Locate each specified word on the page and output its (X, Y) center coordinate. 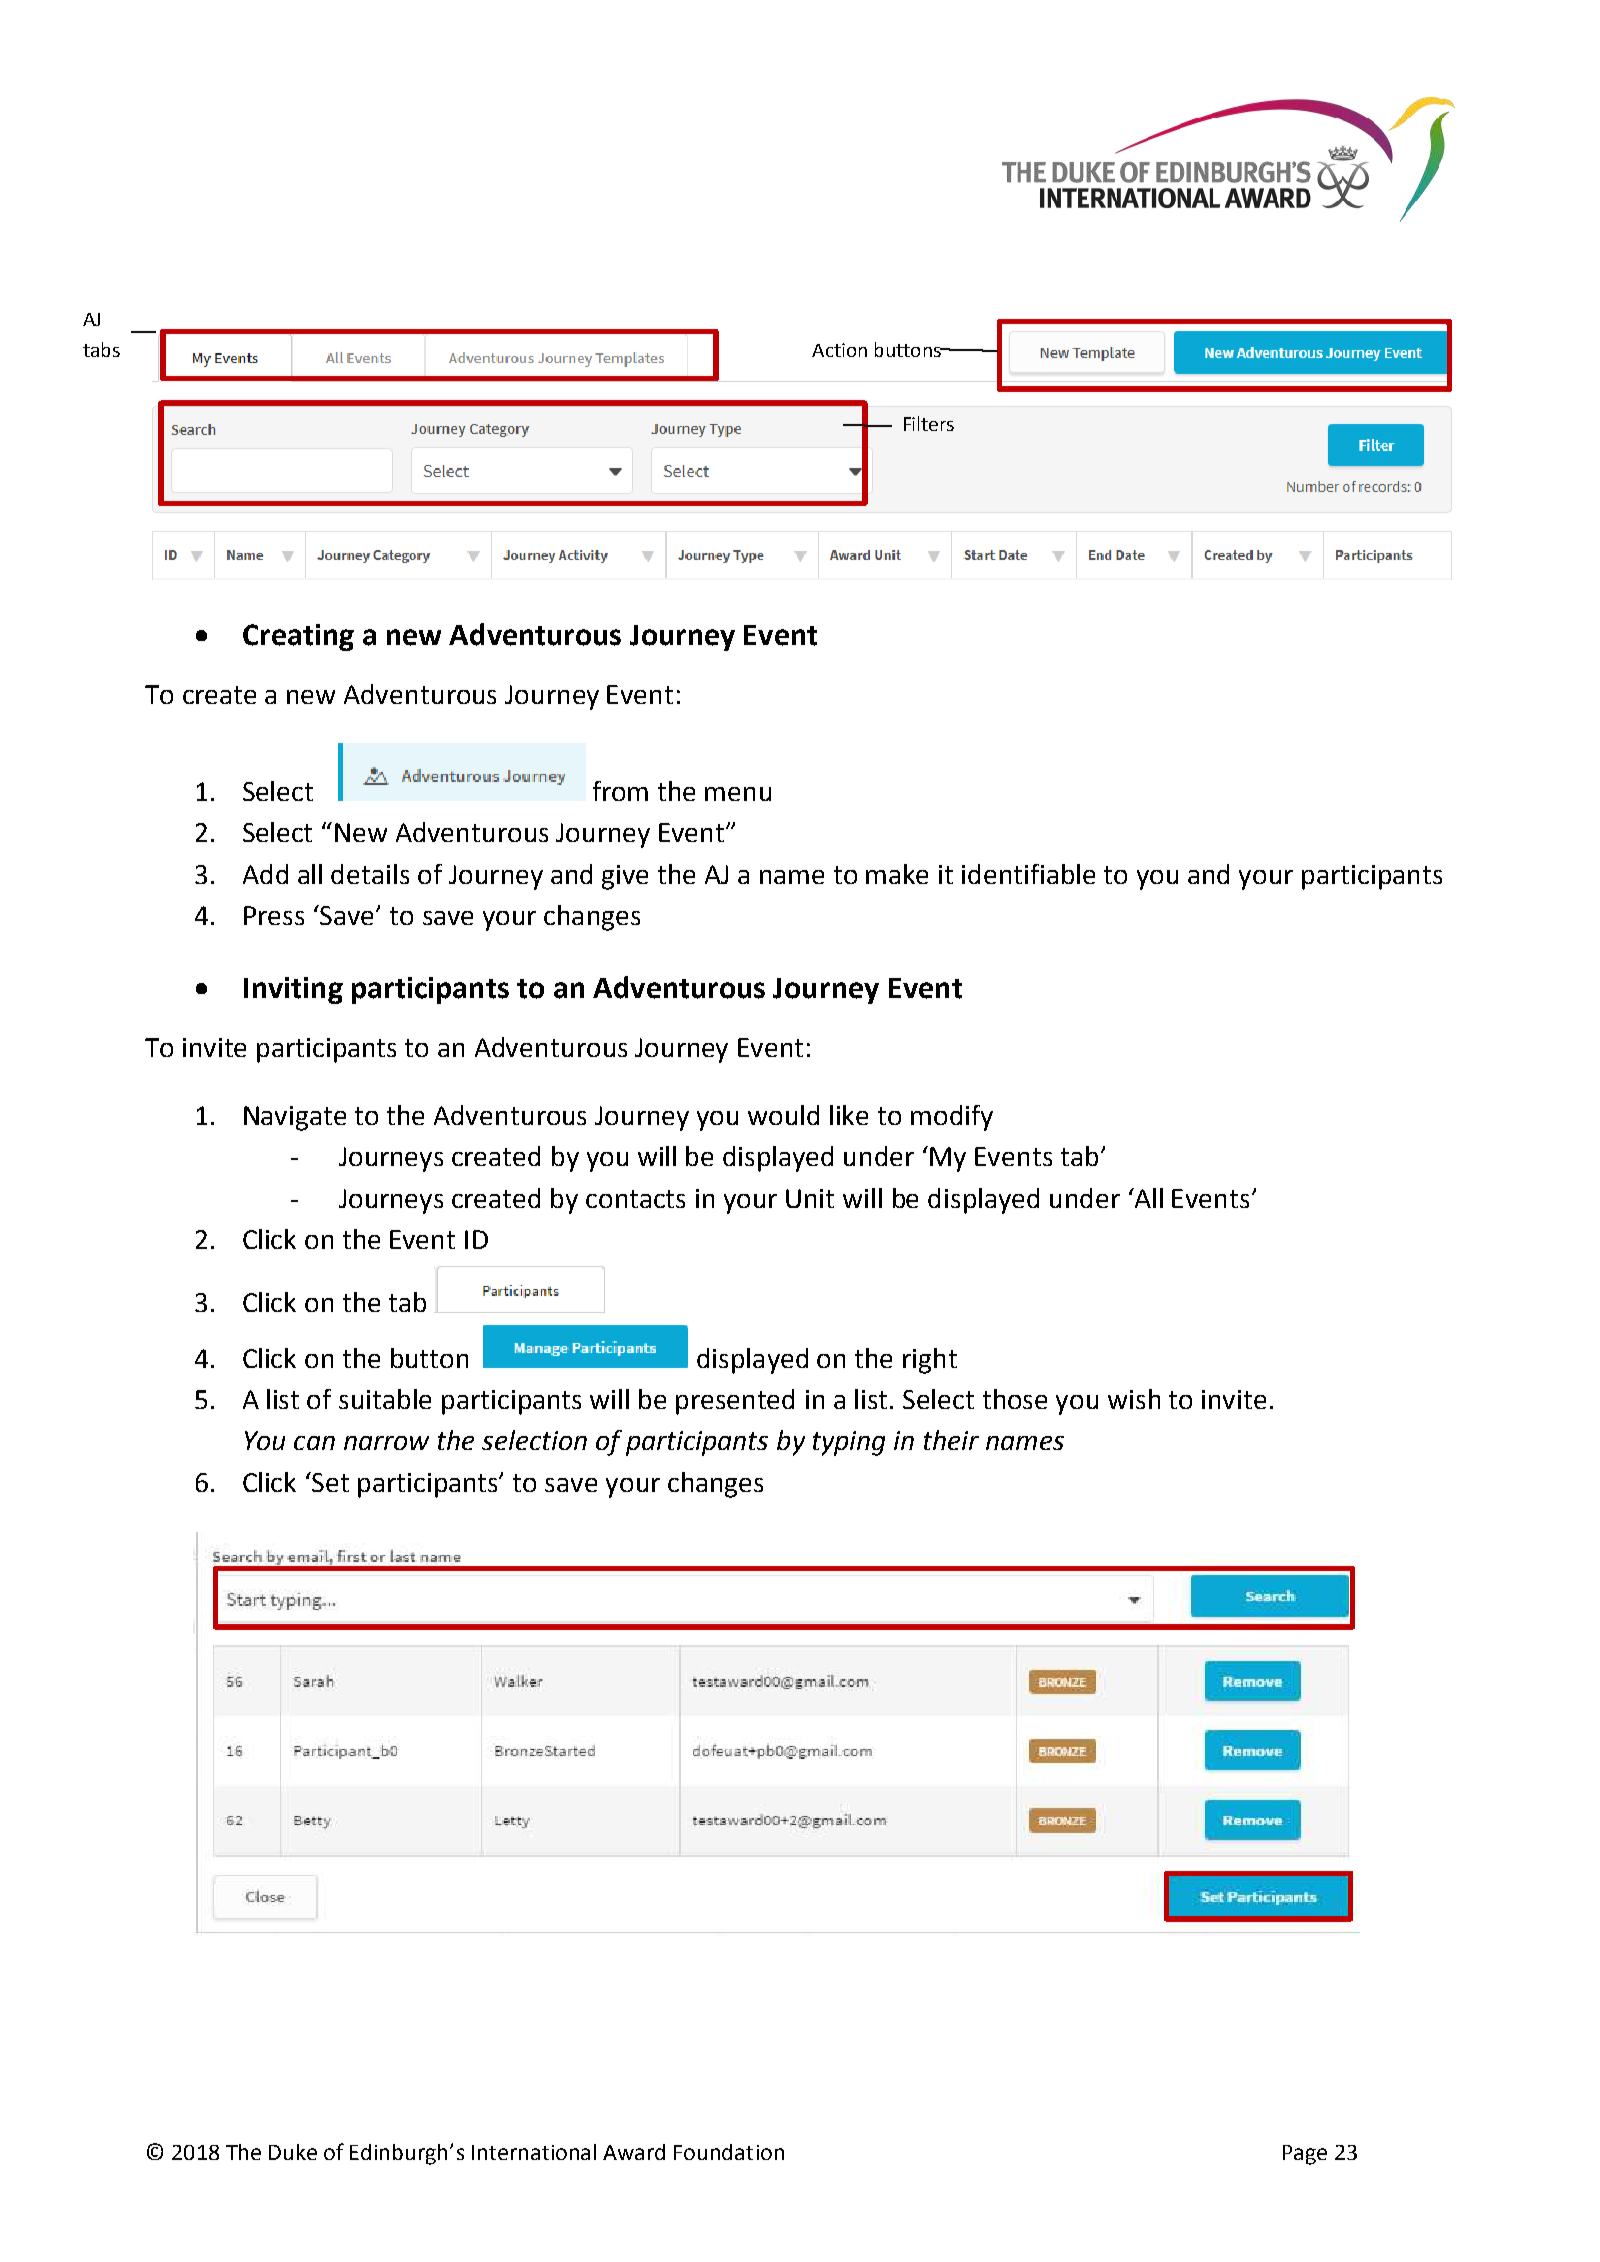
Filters (929, 423)
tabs (101, 349)
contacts (635, 1199)
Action (839, 350)
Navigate (295, 1118)
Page (1305, 2155)
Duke (293, 2152)
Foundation (729, 2152)
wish (1134, 1399)
